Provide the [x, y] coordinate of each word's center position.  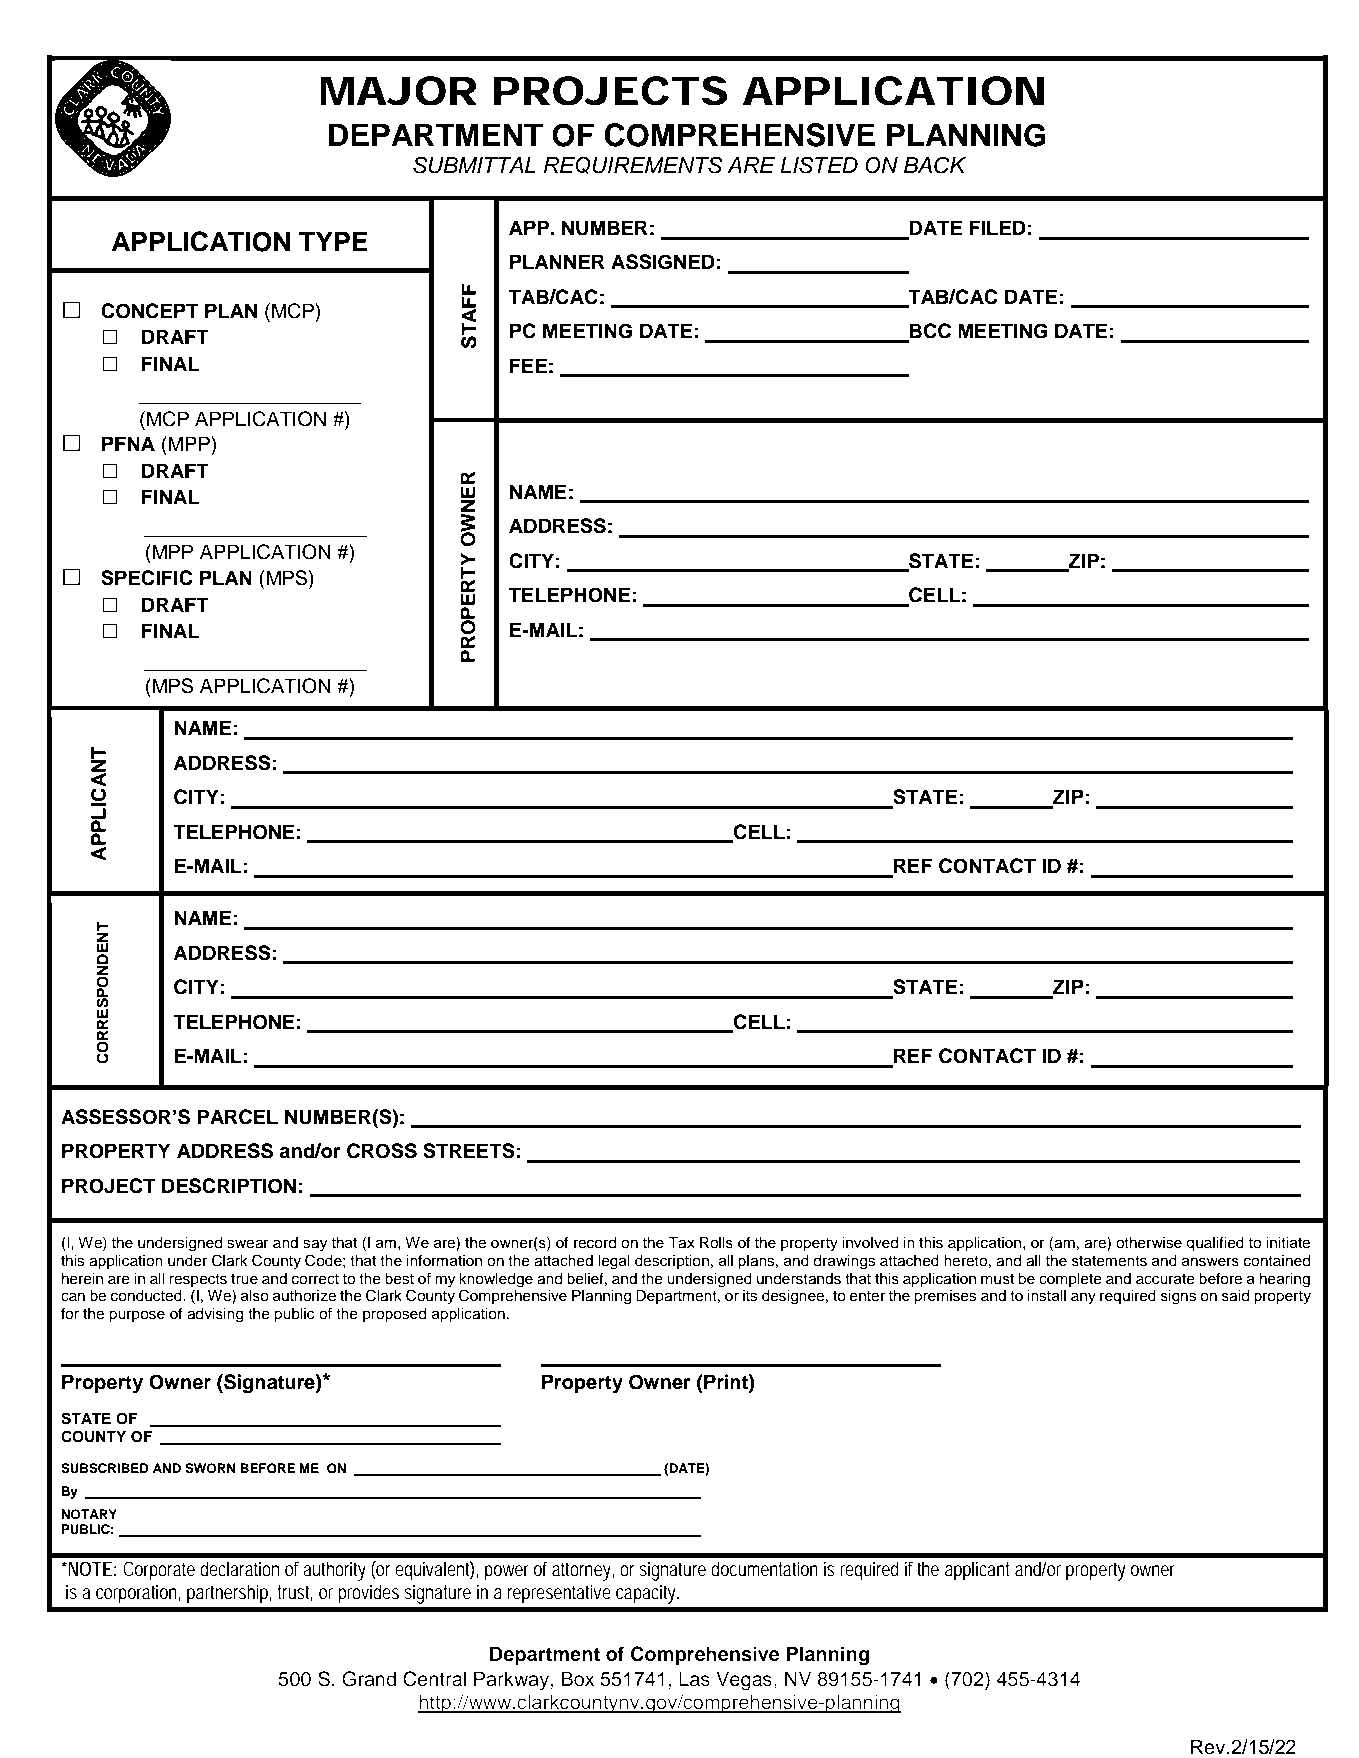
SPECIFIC [147, 578]
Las [694, 1679]
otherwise [1149, 1243]
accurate [1165, 1279]
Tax [681, 1243]
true [244, 1279]
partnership [229, 1594]
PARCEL [237, 1117]
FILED [997, 227]
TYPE [333, 241]
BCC [929, 332]
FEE [528, 365]
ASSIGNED [663, 262]
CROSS [382, 1151]
